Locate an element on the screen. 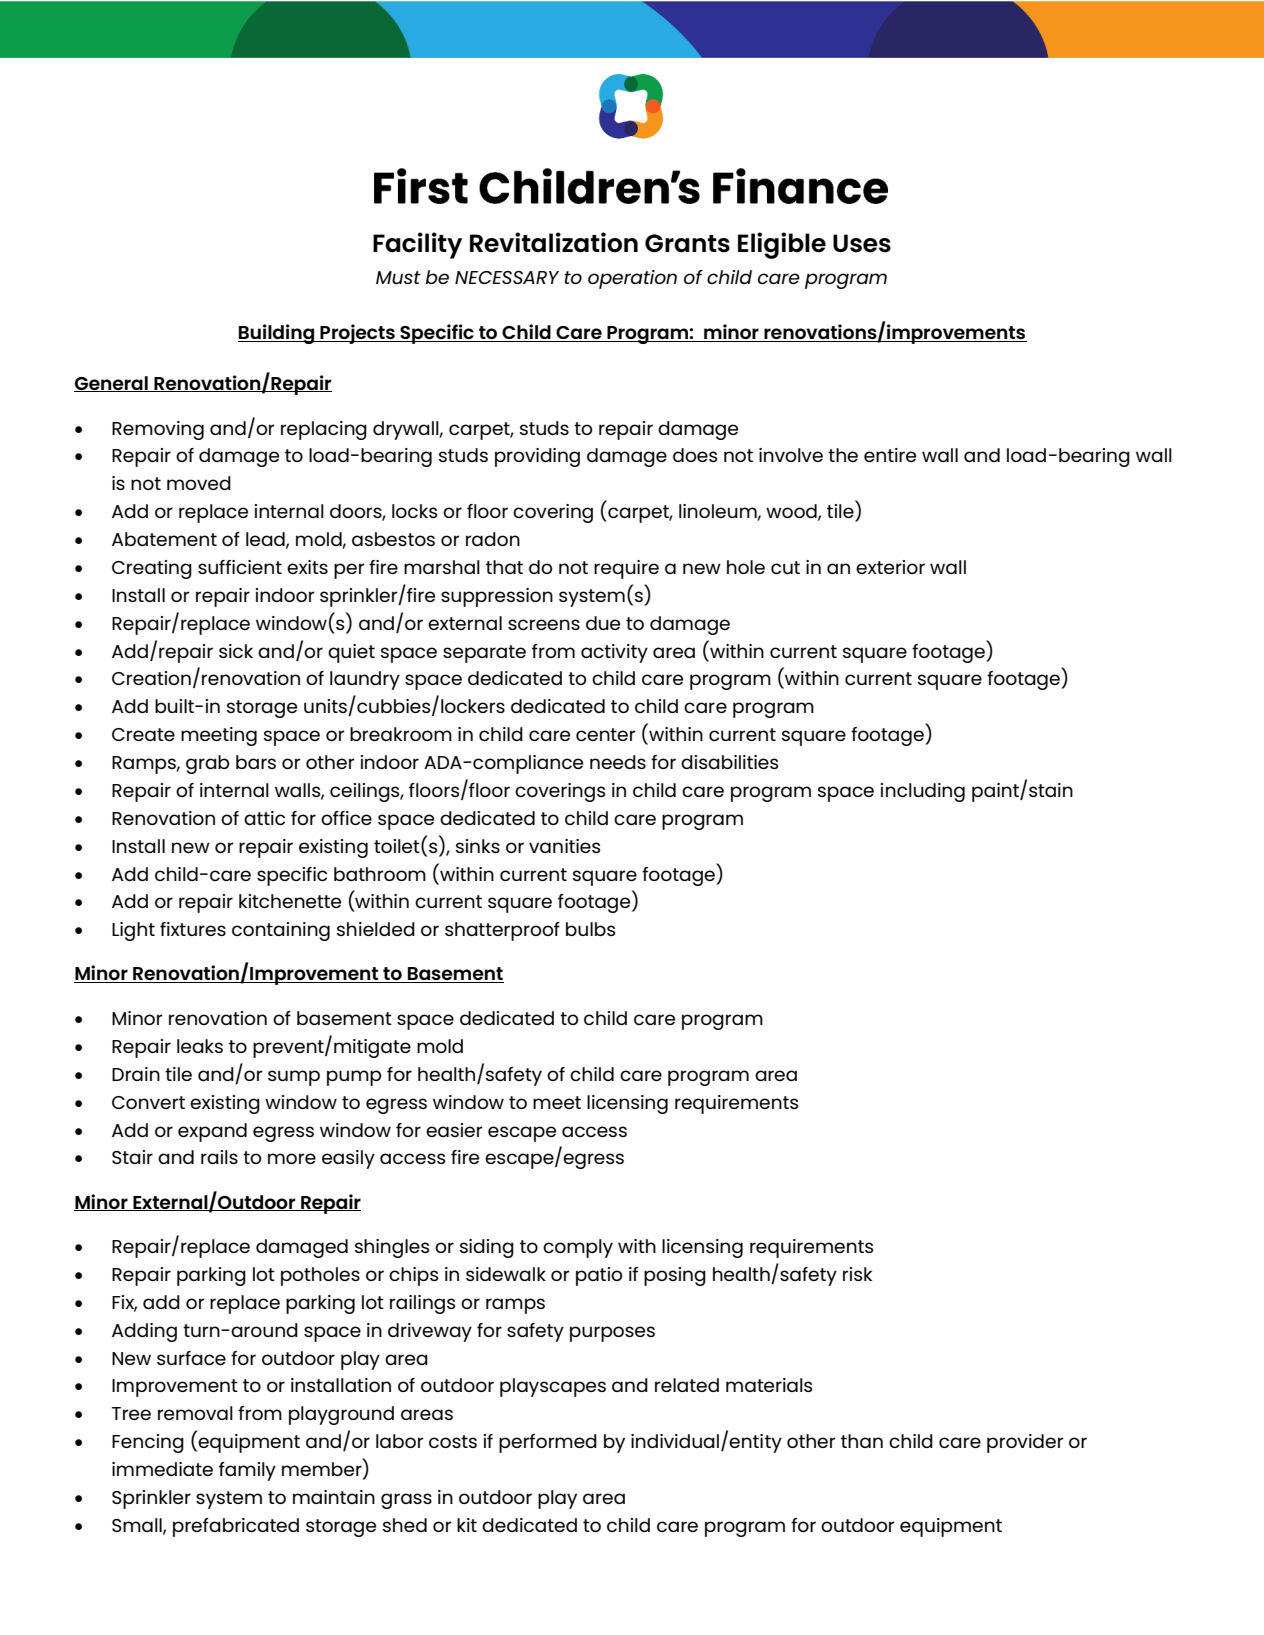 This screenshot has height=1635, width=1264. Building is located at coordinates (277, 334).
